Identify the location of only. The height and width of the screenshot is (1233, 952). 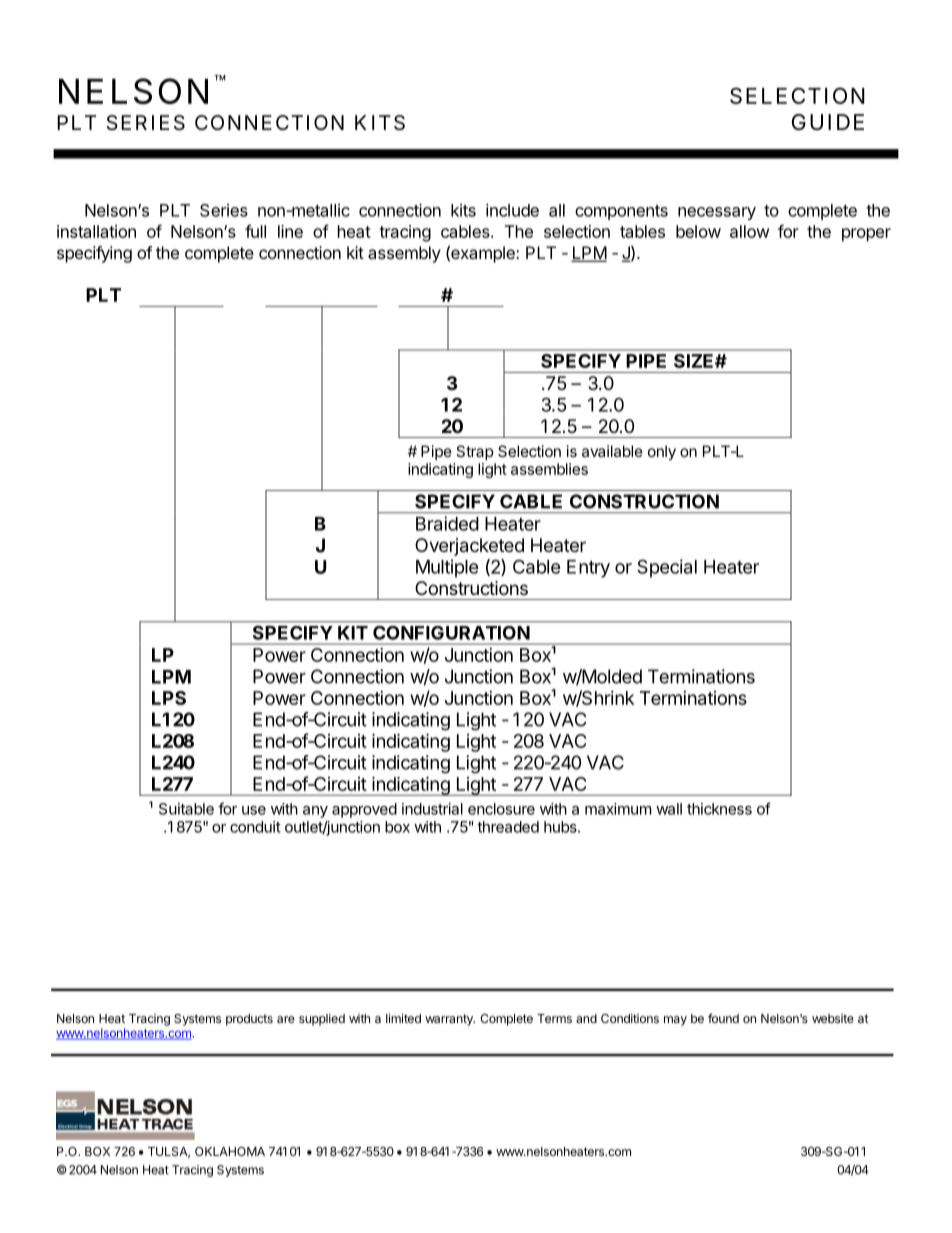
(662, 453).
